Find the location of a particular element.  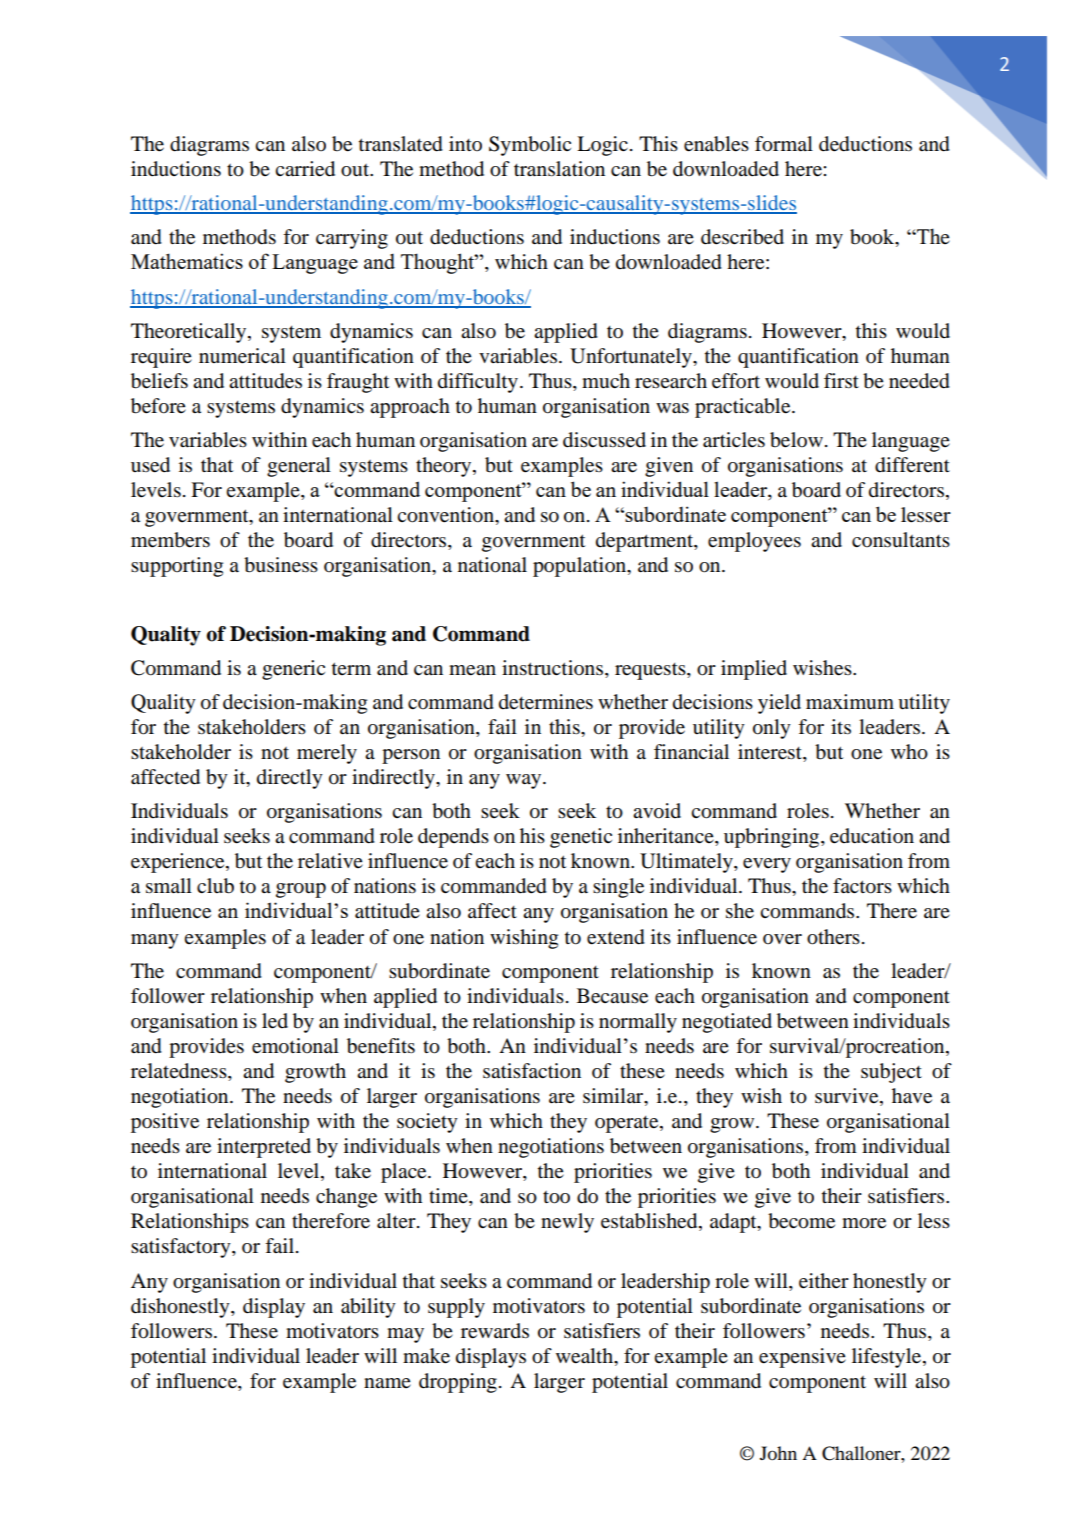

business is located at coordinates (281, 565).
